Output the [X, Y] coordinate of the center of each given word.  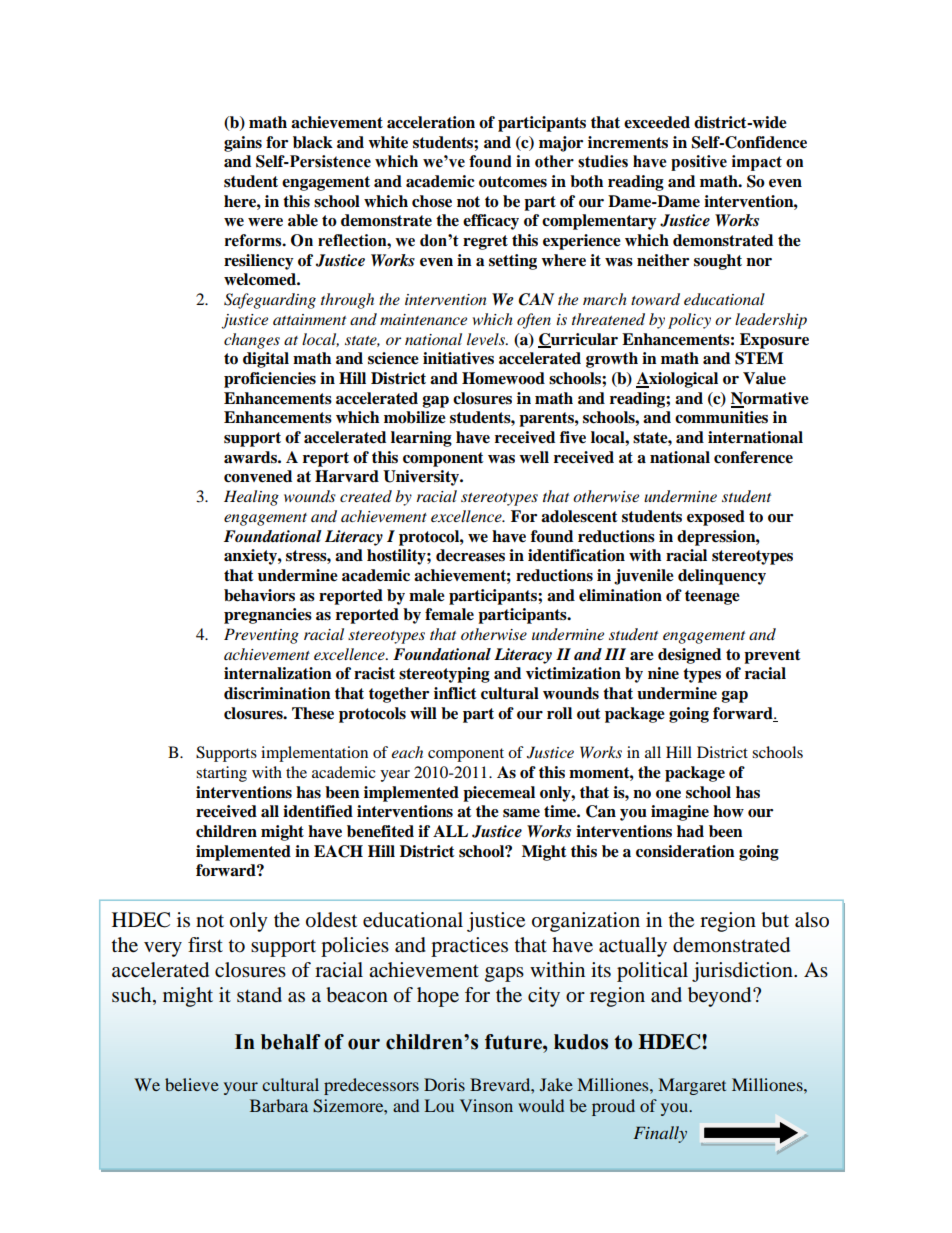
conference [753, 457]
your [241, 1088]
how [728, 811]
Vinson [486, 1105]
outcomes [513, 182]
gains [243, 144]
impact [757, 163]
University [422, 478]
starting [221, 774]
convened [258, 476]
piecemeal [499, 794]
